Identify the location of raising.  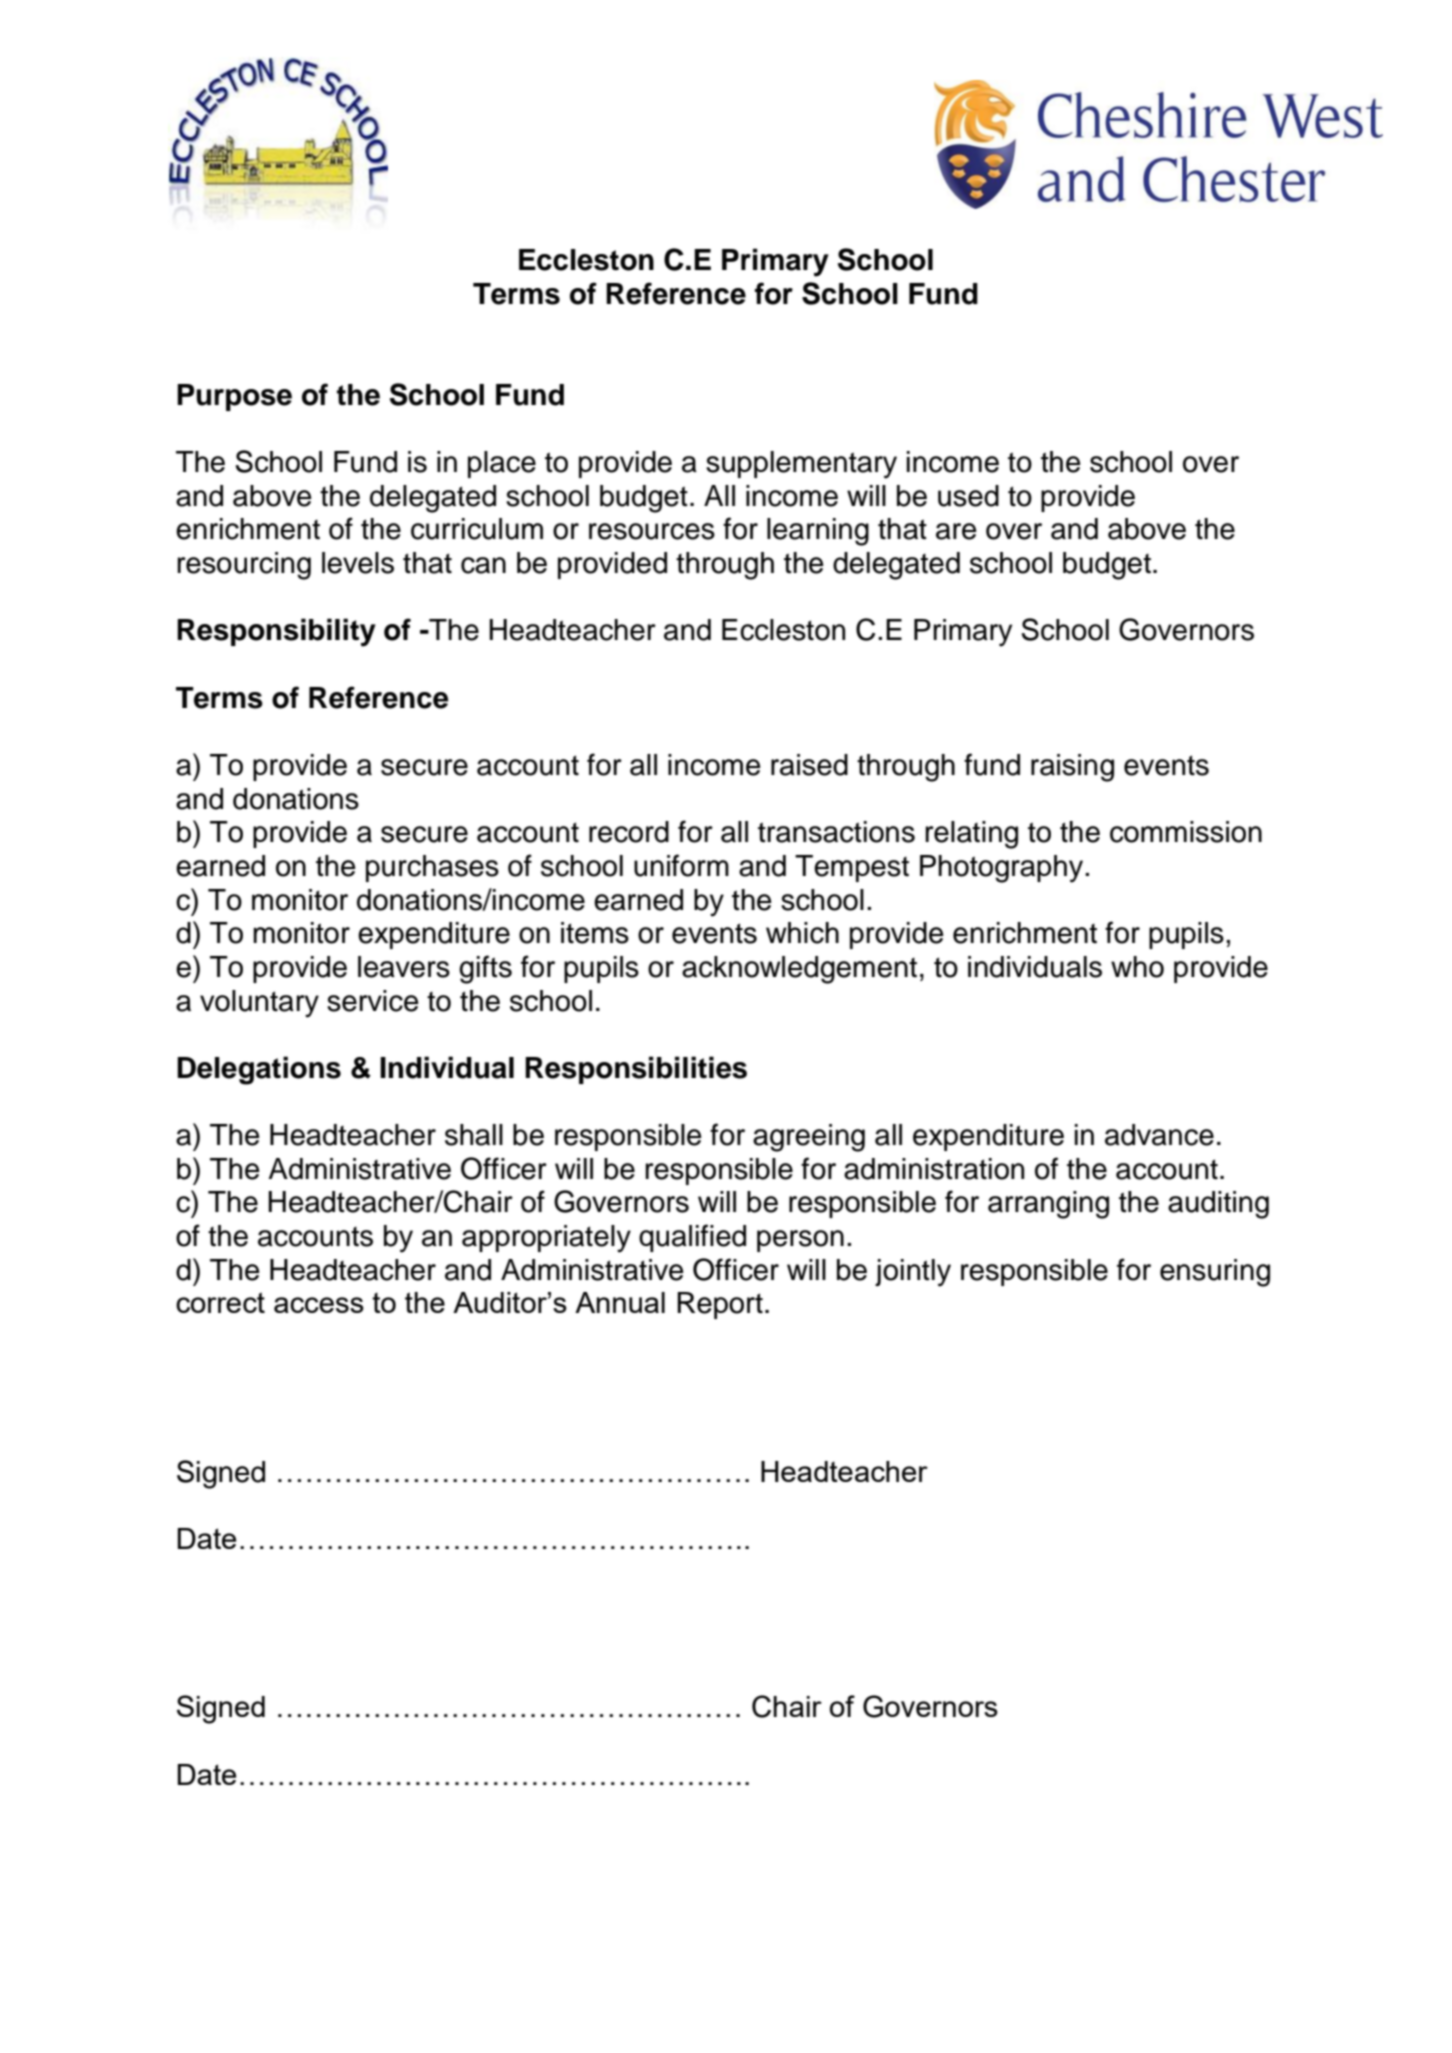
(1072, 768).
